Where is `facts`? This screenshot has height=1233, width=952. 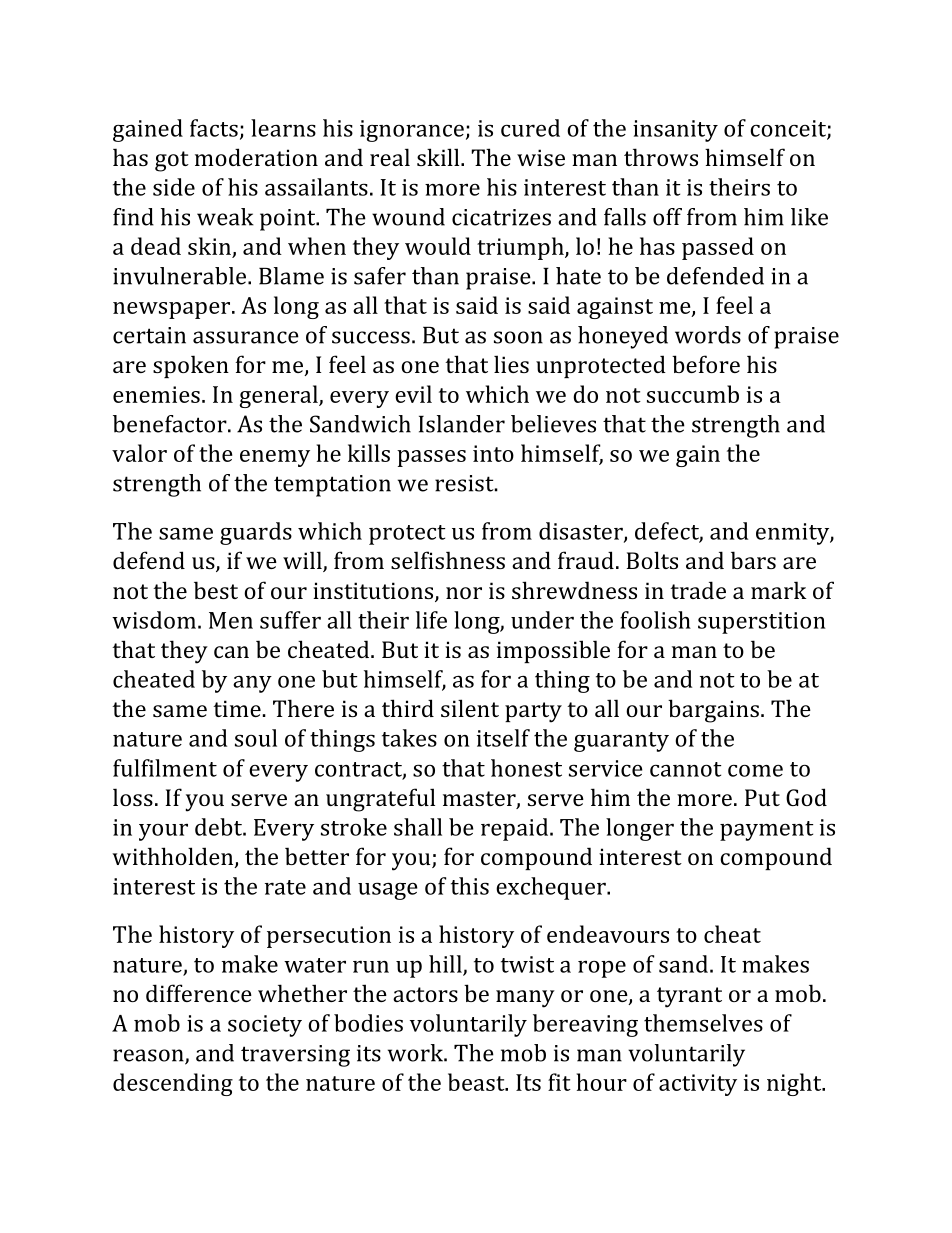
facts is located at coordinates (214, 128).
